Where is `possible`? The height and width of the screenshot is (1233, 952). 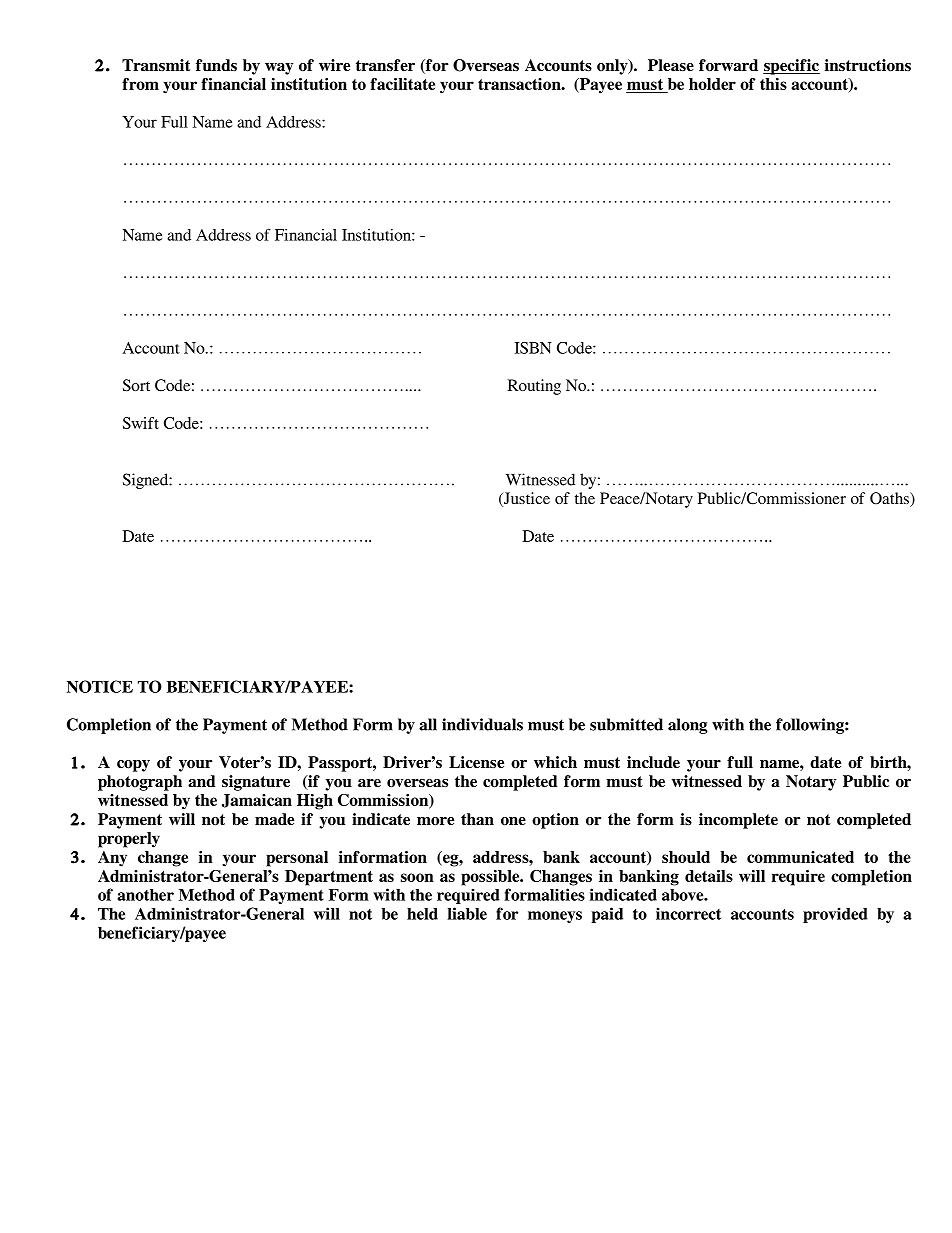
possible is located at coordinates (491, 878).
